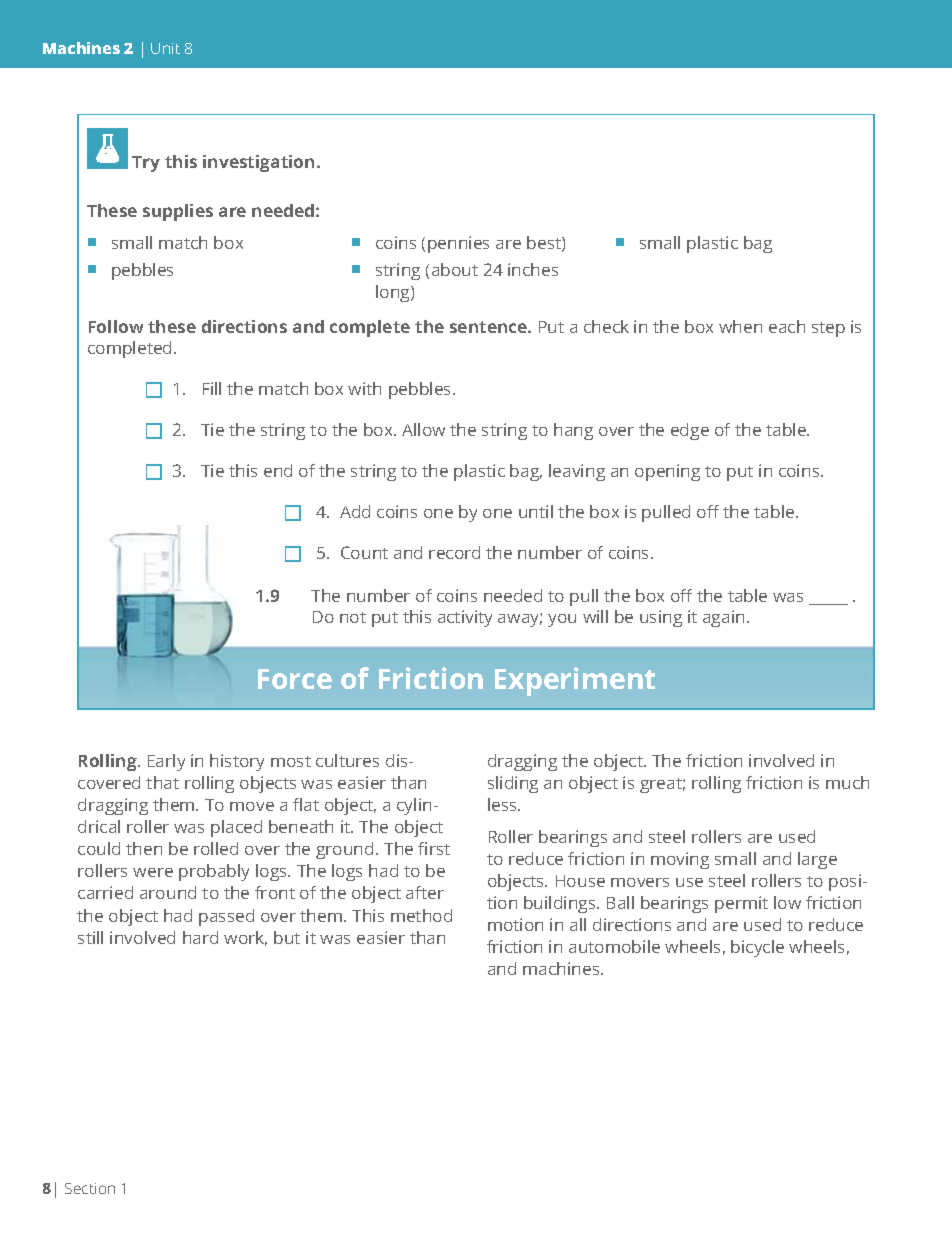 The width and height of the screenshot is (952, 1237). Describe the element at coordinates (421, 915) in the screenshot. I see `method` at that location.
